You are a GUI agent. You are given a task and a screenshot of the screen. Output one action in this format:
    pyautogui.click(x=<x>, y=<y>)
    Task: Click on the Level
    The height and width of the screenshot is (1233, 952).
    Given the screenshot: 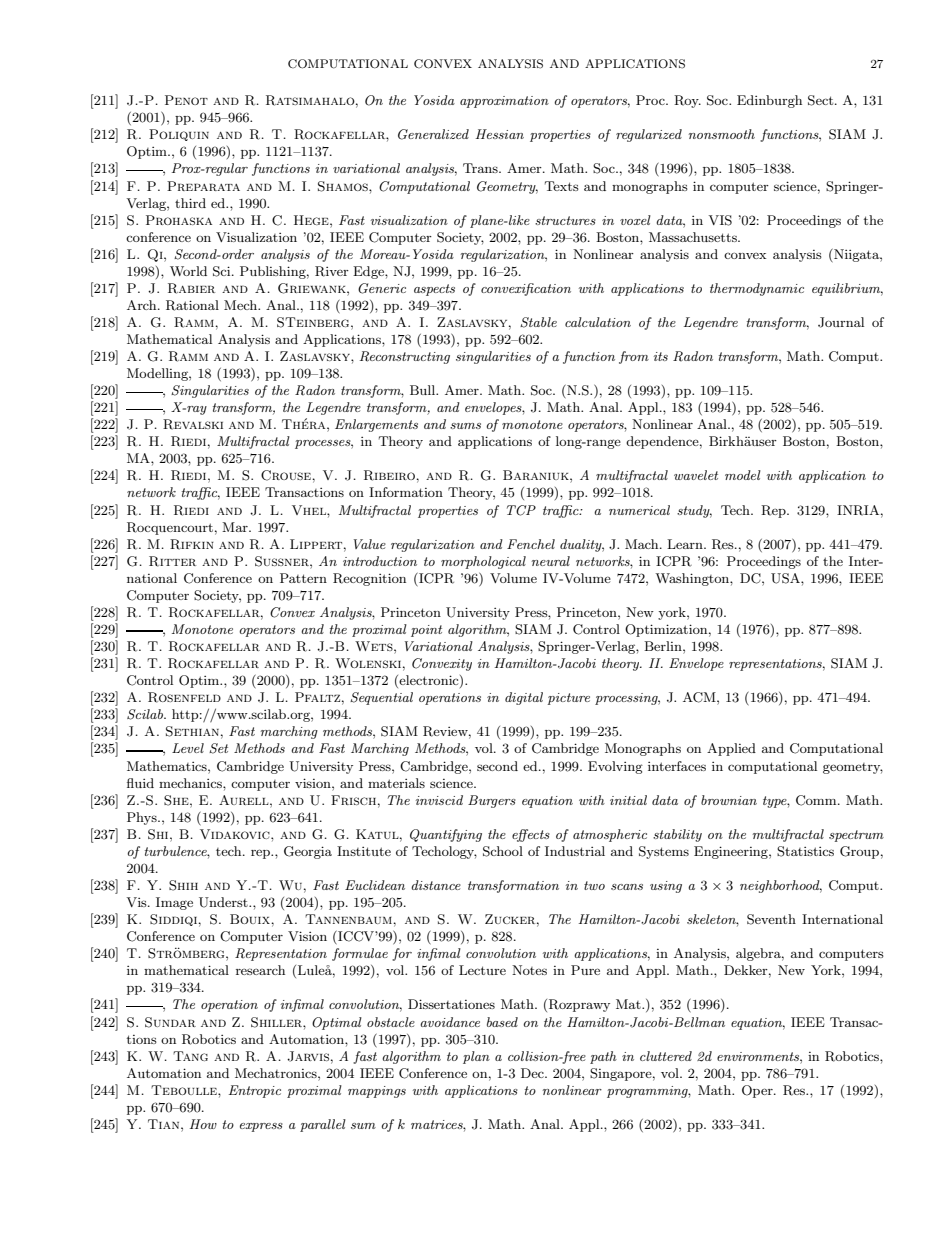 What is the action you would take?
    pyautogui.click(x=188, y=748)
